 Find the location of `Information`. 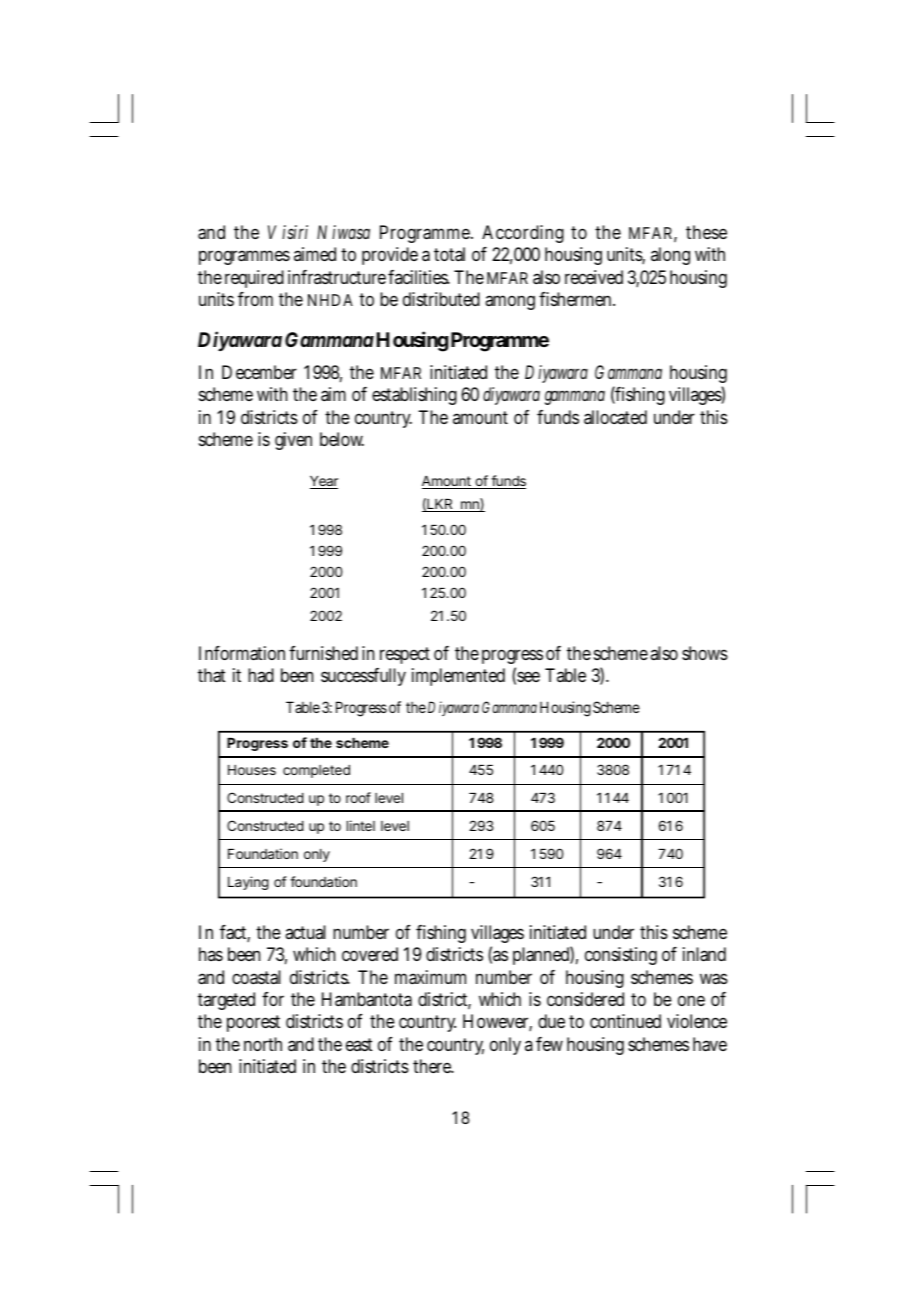

Information is located at coordinates (244, 653).
